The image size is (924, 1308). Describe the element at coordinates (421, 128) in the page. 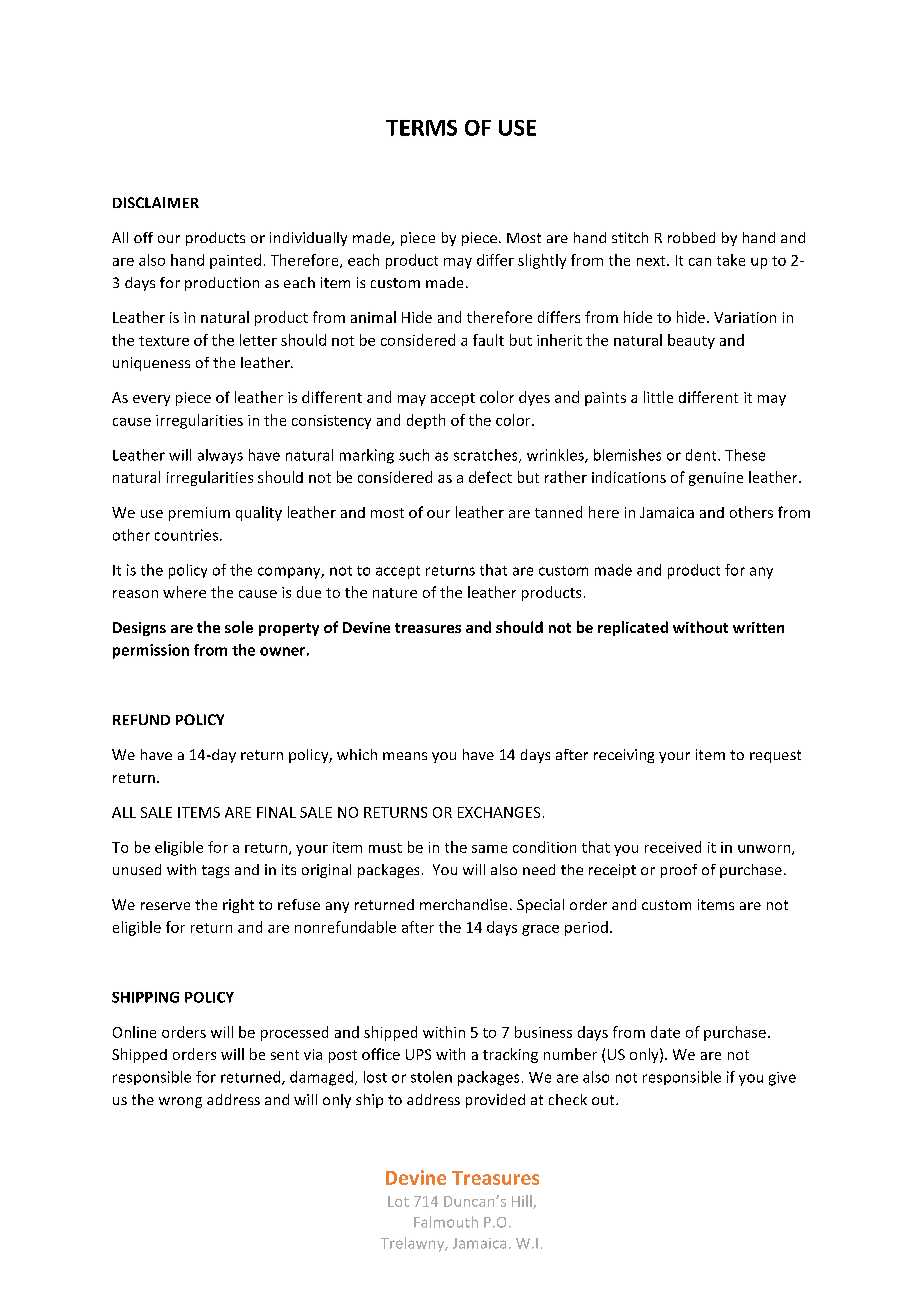

I see `TERMS` at that location.
